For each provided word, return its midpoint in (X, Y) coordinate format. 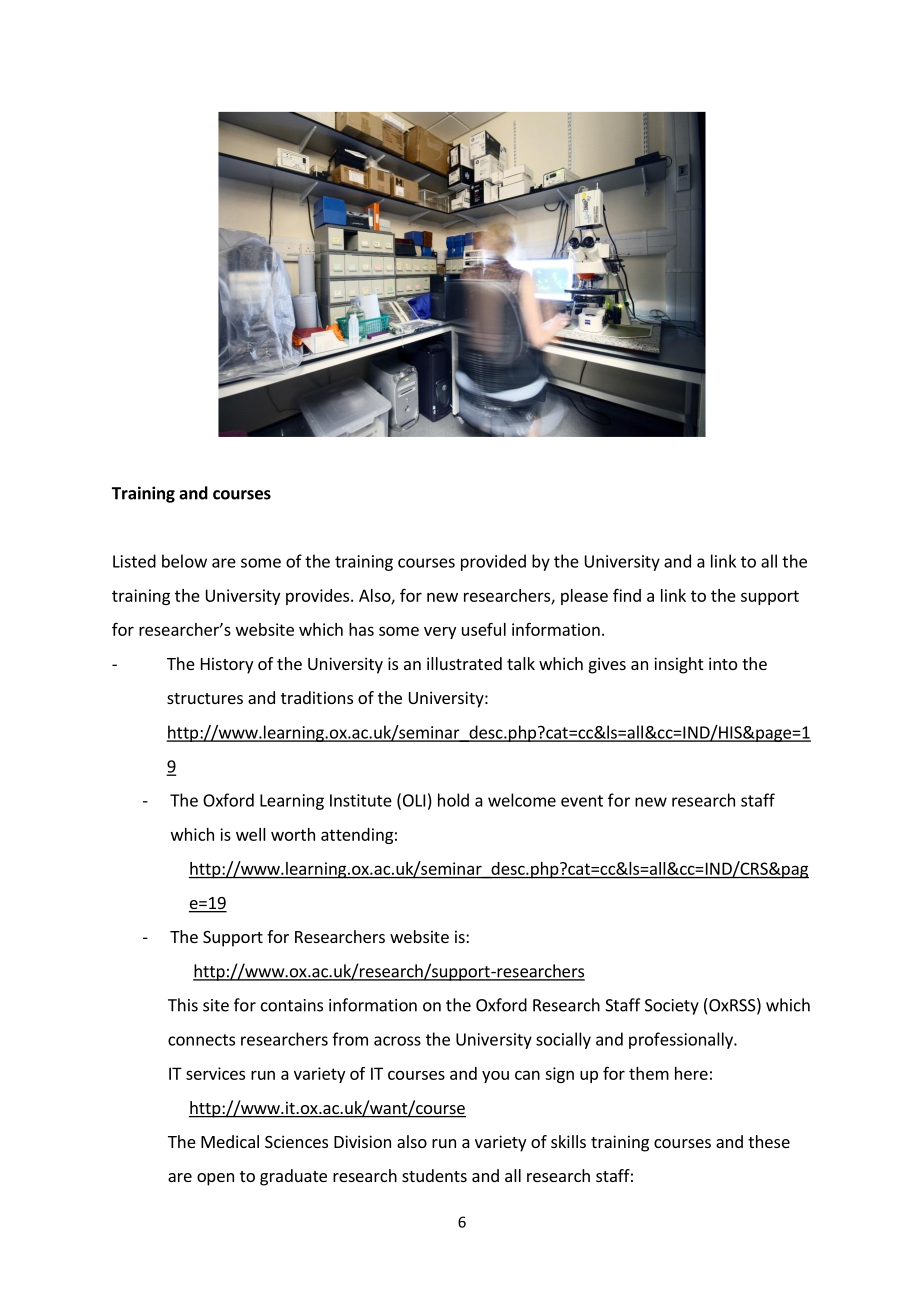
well (251, 834)
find (627, 595)
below (184, 561)
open (215, 1179)
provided (493, 562)
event (582, 801)
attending (357, 836)
